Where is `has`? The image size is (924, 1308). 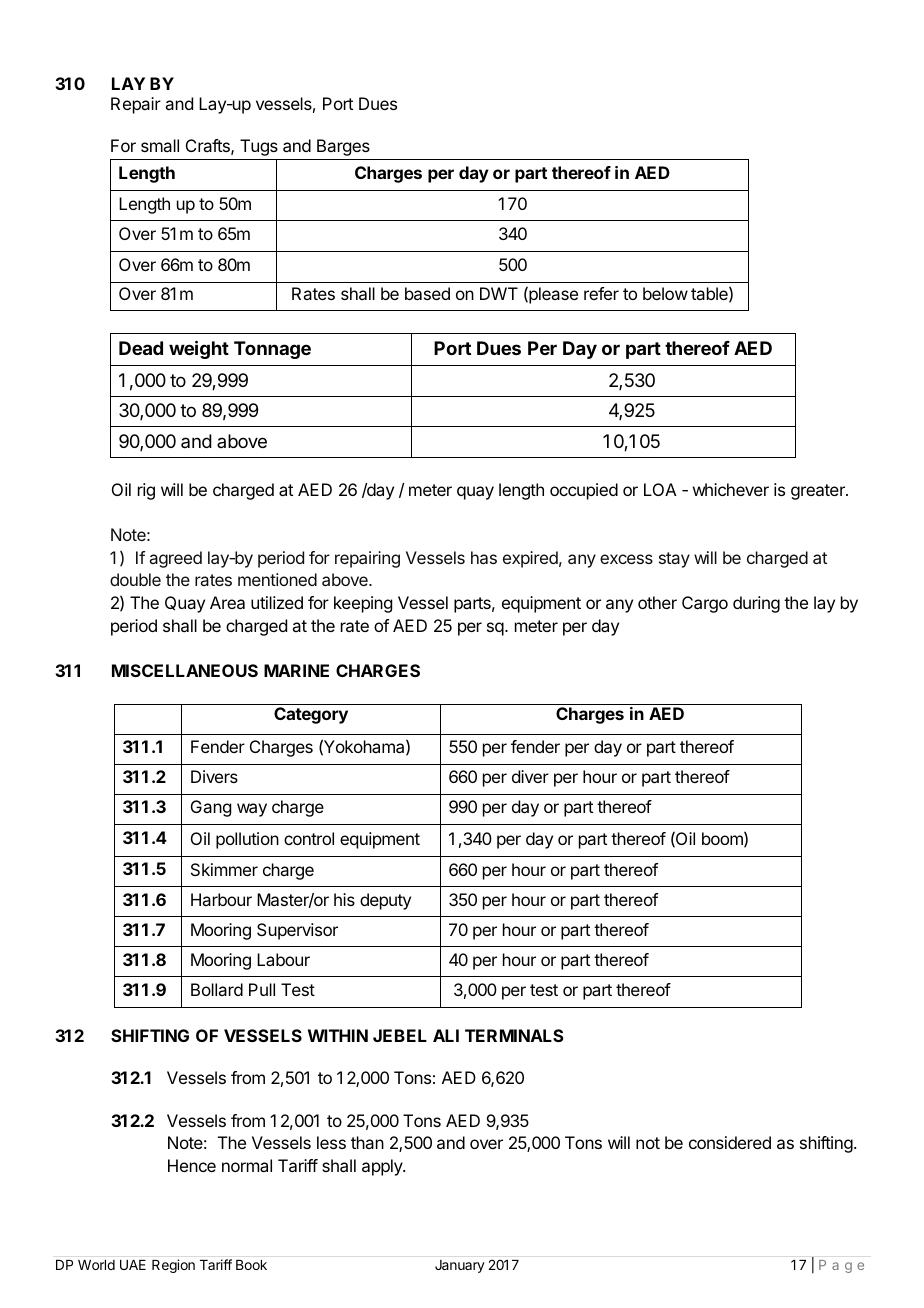
has is located at coordinates (484, 557).
